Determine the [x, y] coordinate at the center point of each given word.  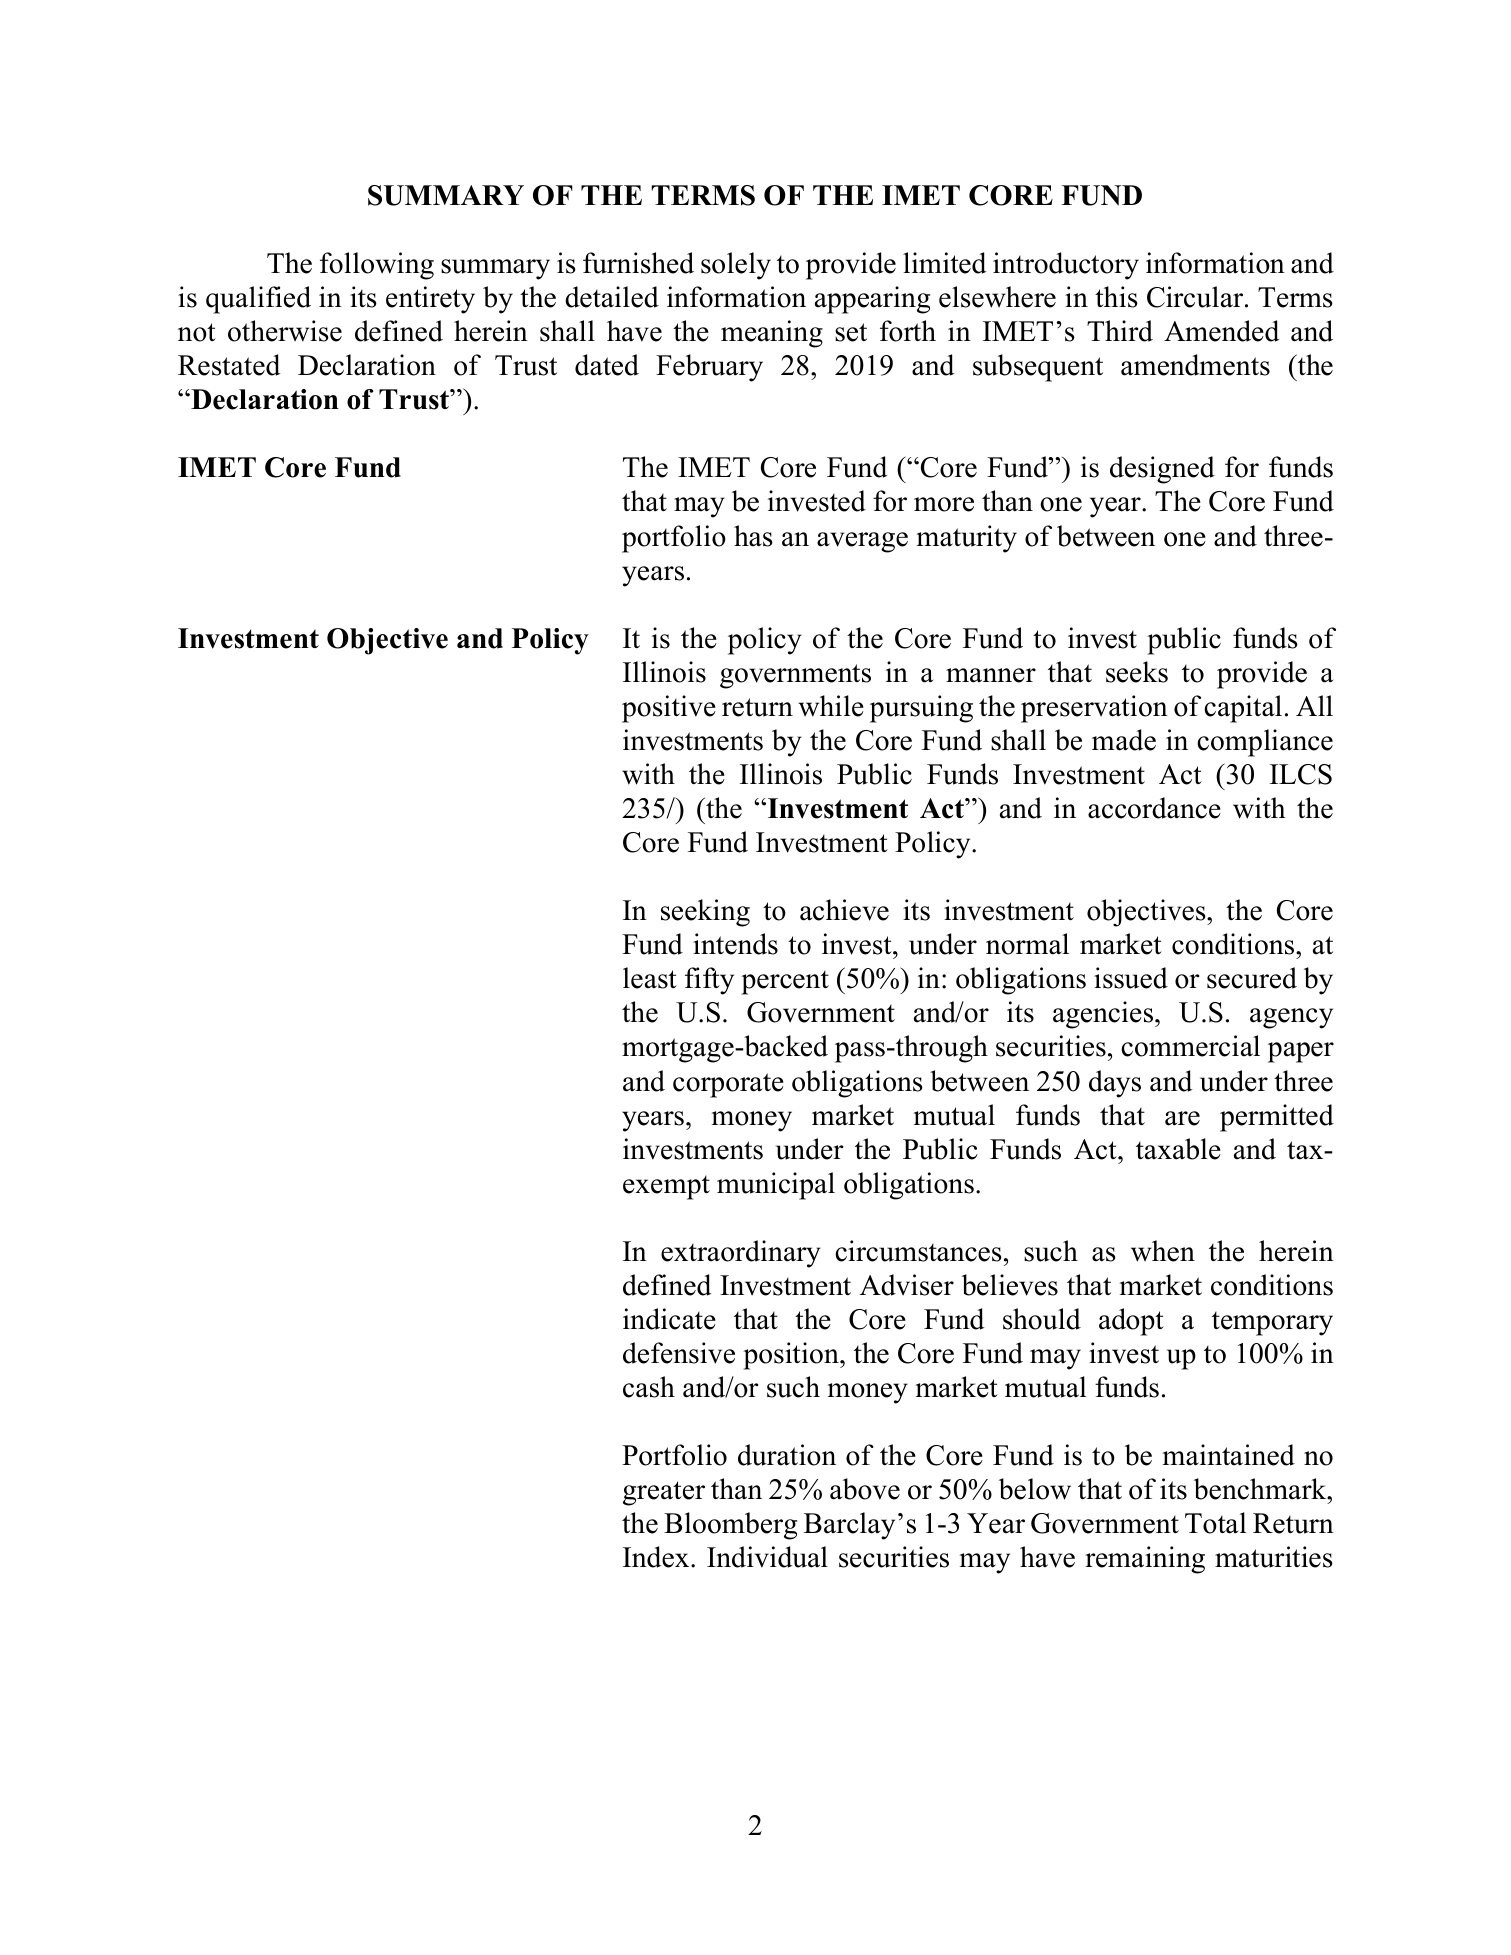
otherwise [285, 331]
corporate [728, 1085]
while [831, 706]
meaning [772, 334]
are [1182, 1118]
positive [669, 709]
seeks [1137, 672]
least [650, 978]
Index [657, 1557]
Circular [1196, 297]
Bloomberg [730, 1526]
